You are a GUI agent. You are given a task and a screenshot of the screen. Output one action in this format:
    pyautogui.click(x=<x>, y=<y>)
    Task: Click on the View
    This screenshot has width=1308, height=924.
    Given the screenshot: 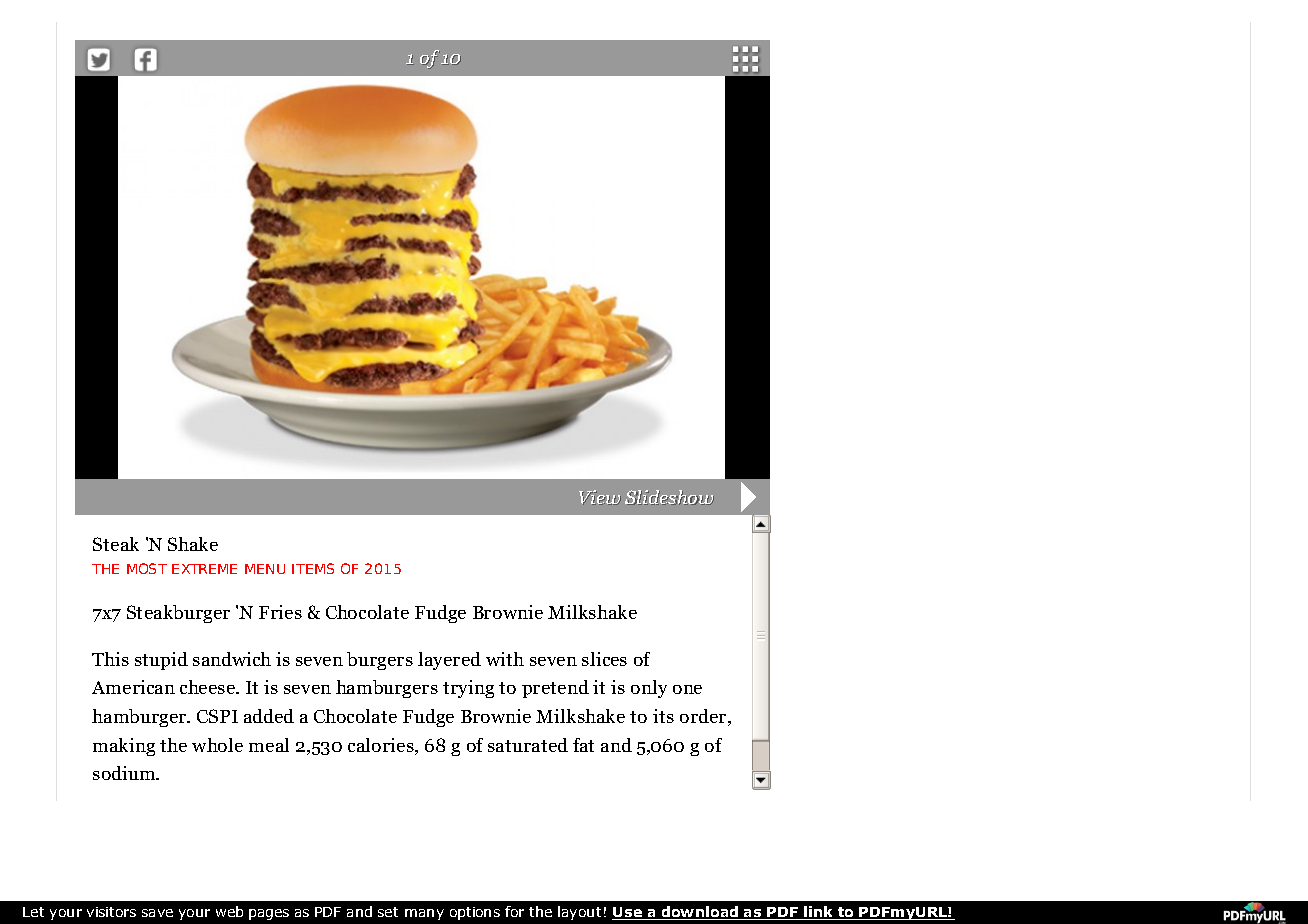 What is the action you would take?
    pyautogui.click(x=600, y=497)
